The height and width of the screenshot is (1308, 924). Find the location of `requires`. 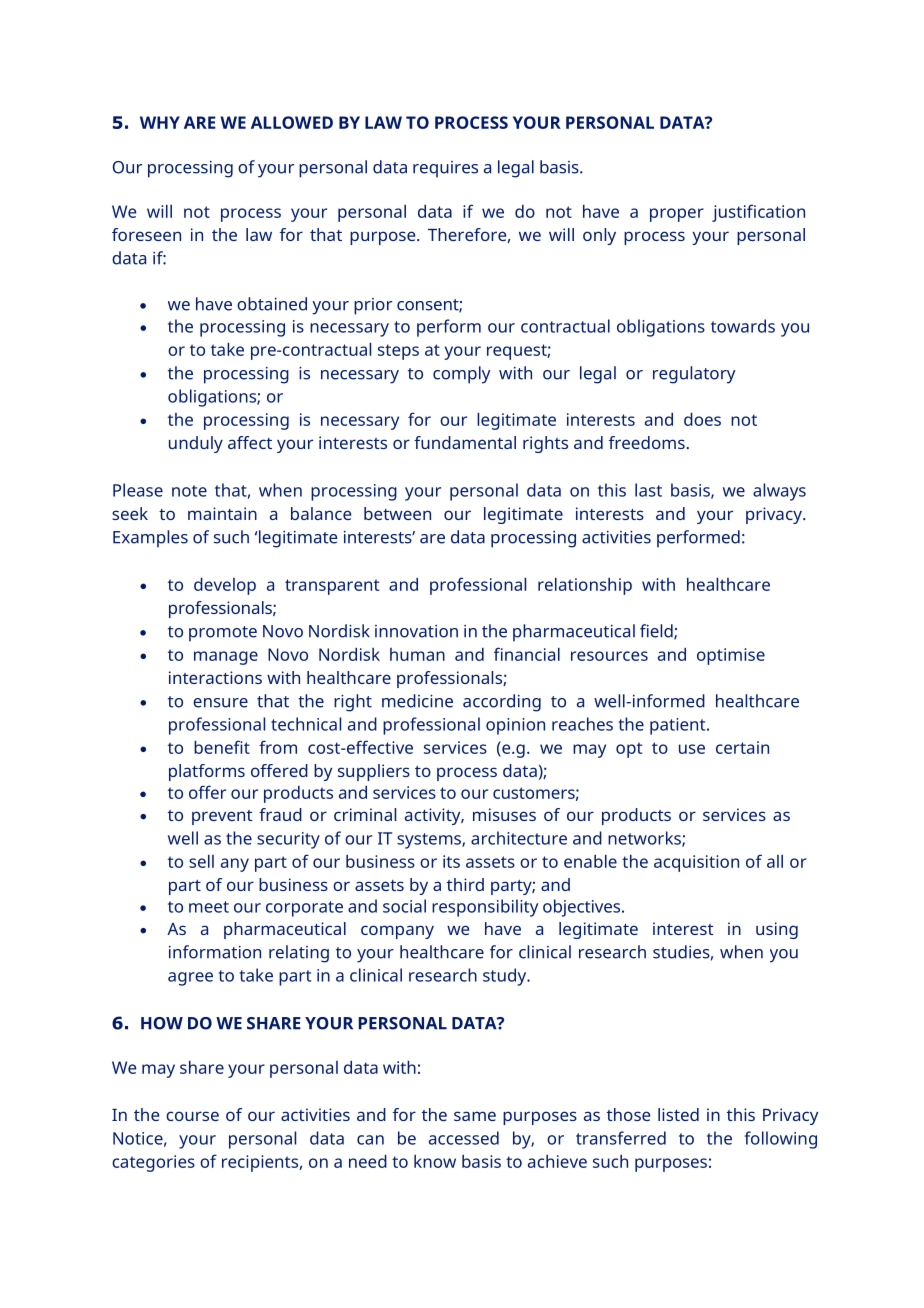

requires is located at coordinates (445, 169).
